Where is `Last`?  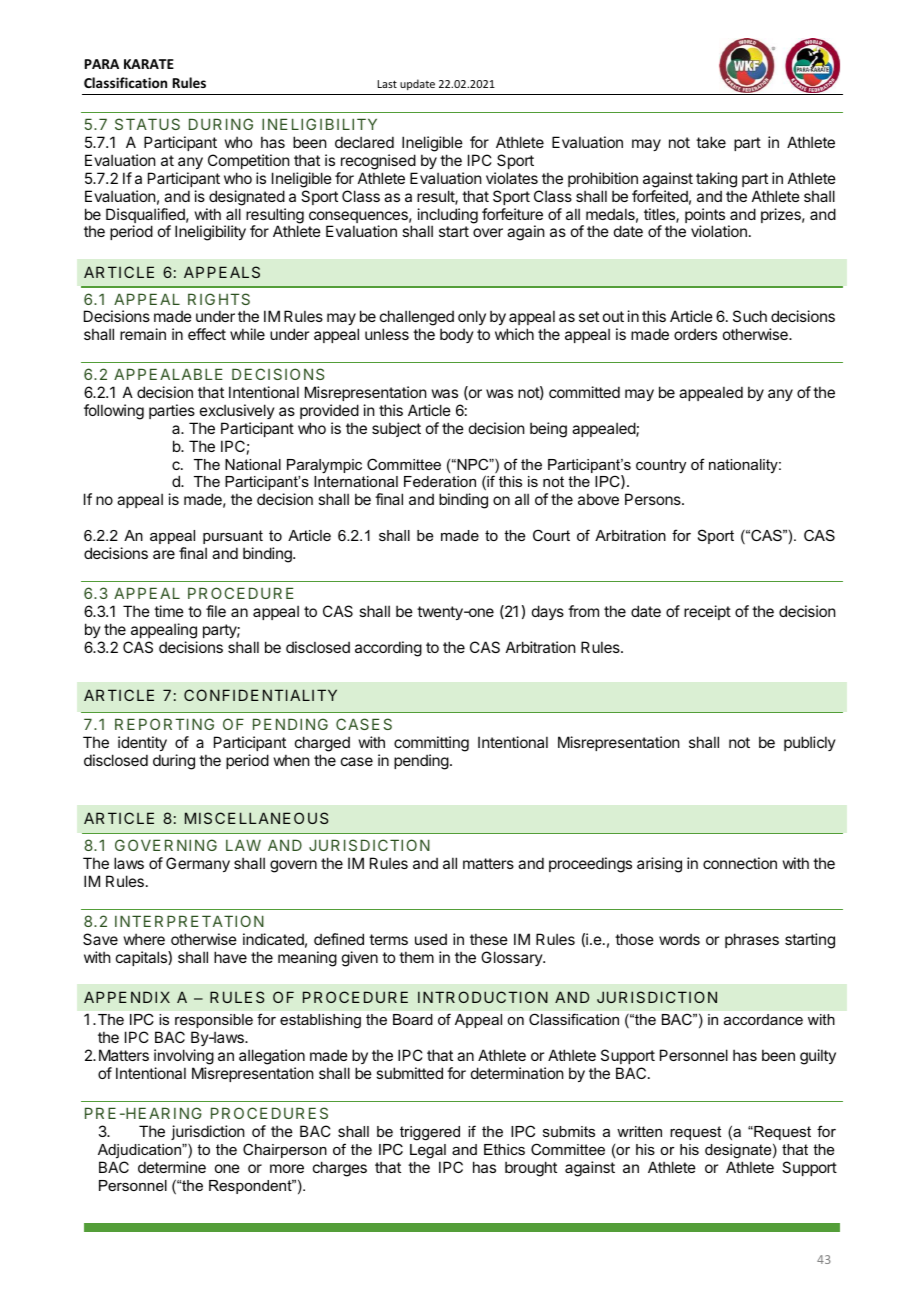
Last is located at coordinates (387, 84).
